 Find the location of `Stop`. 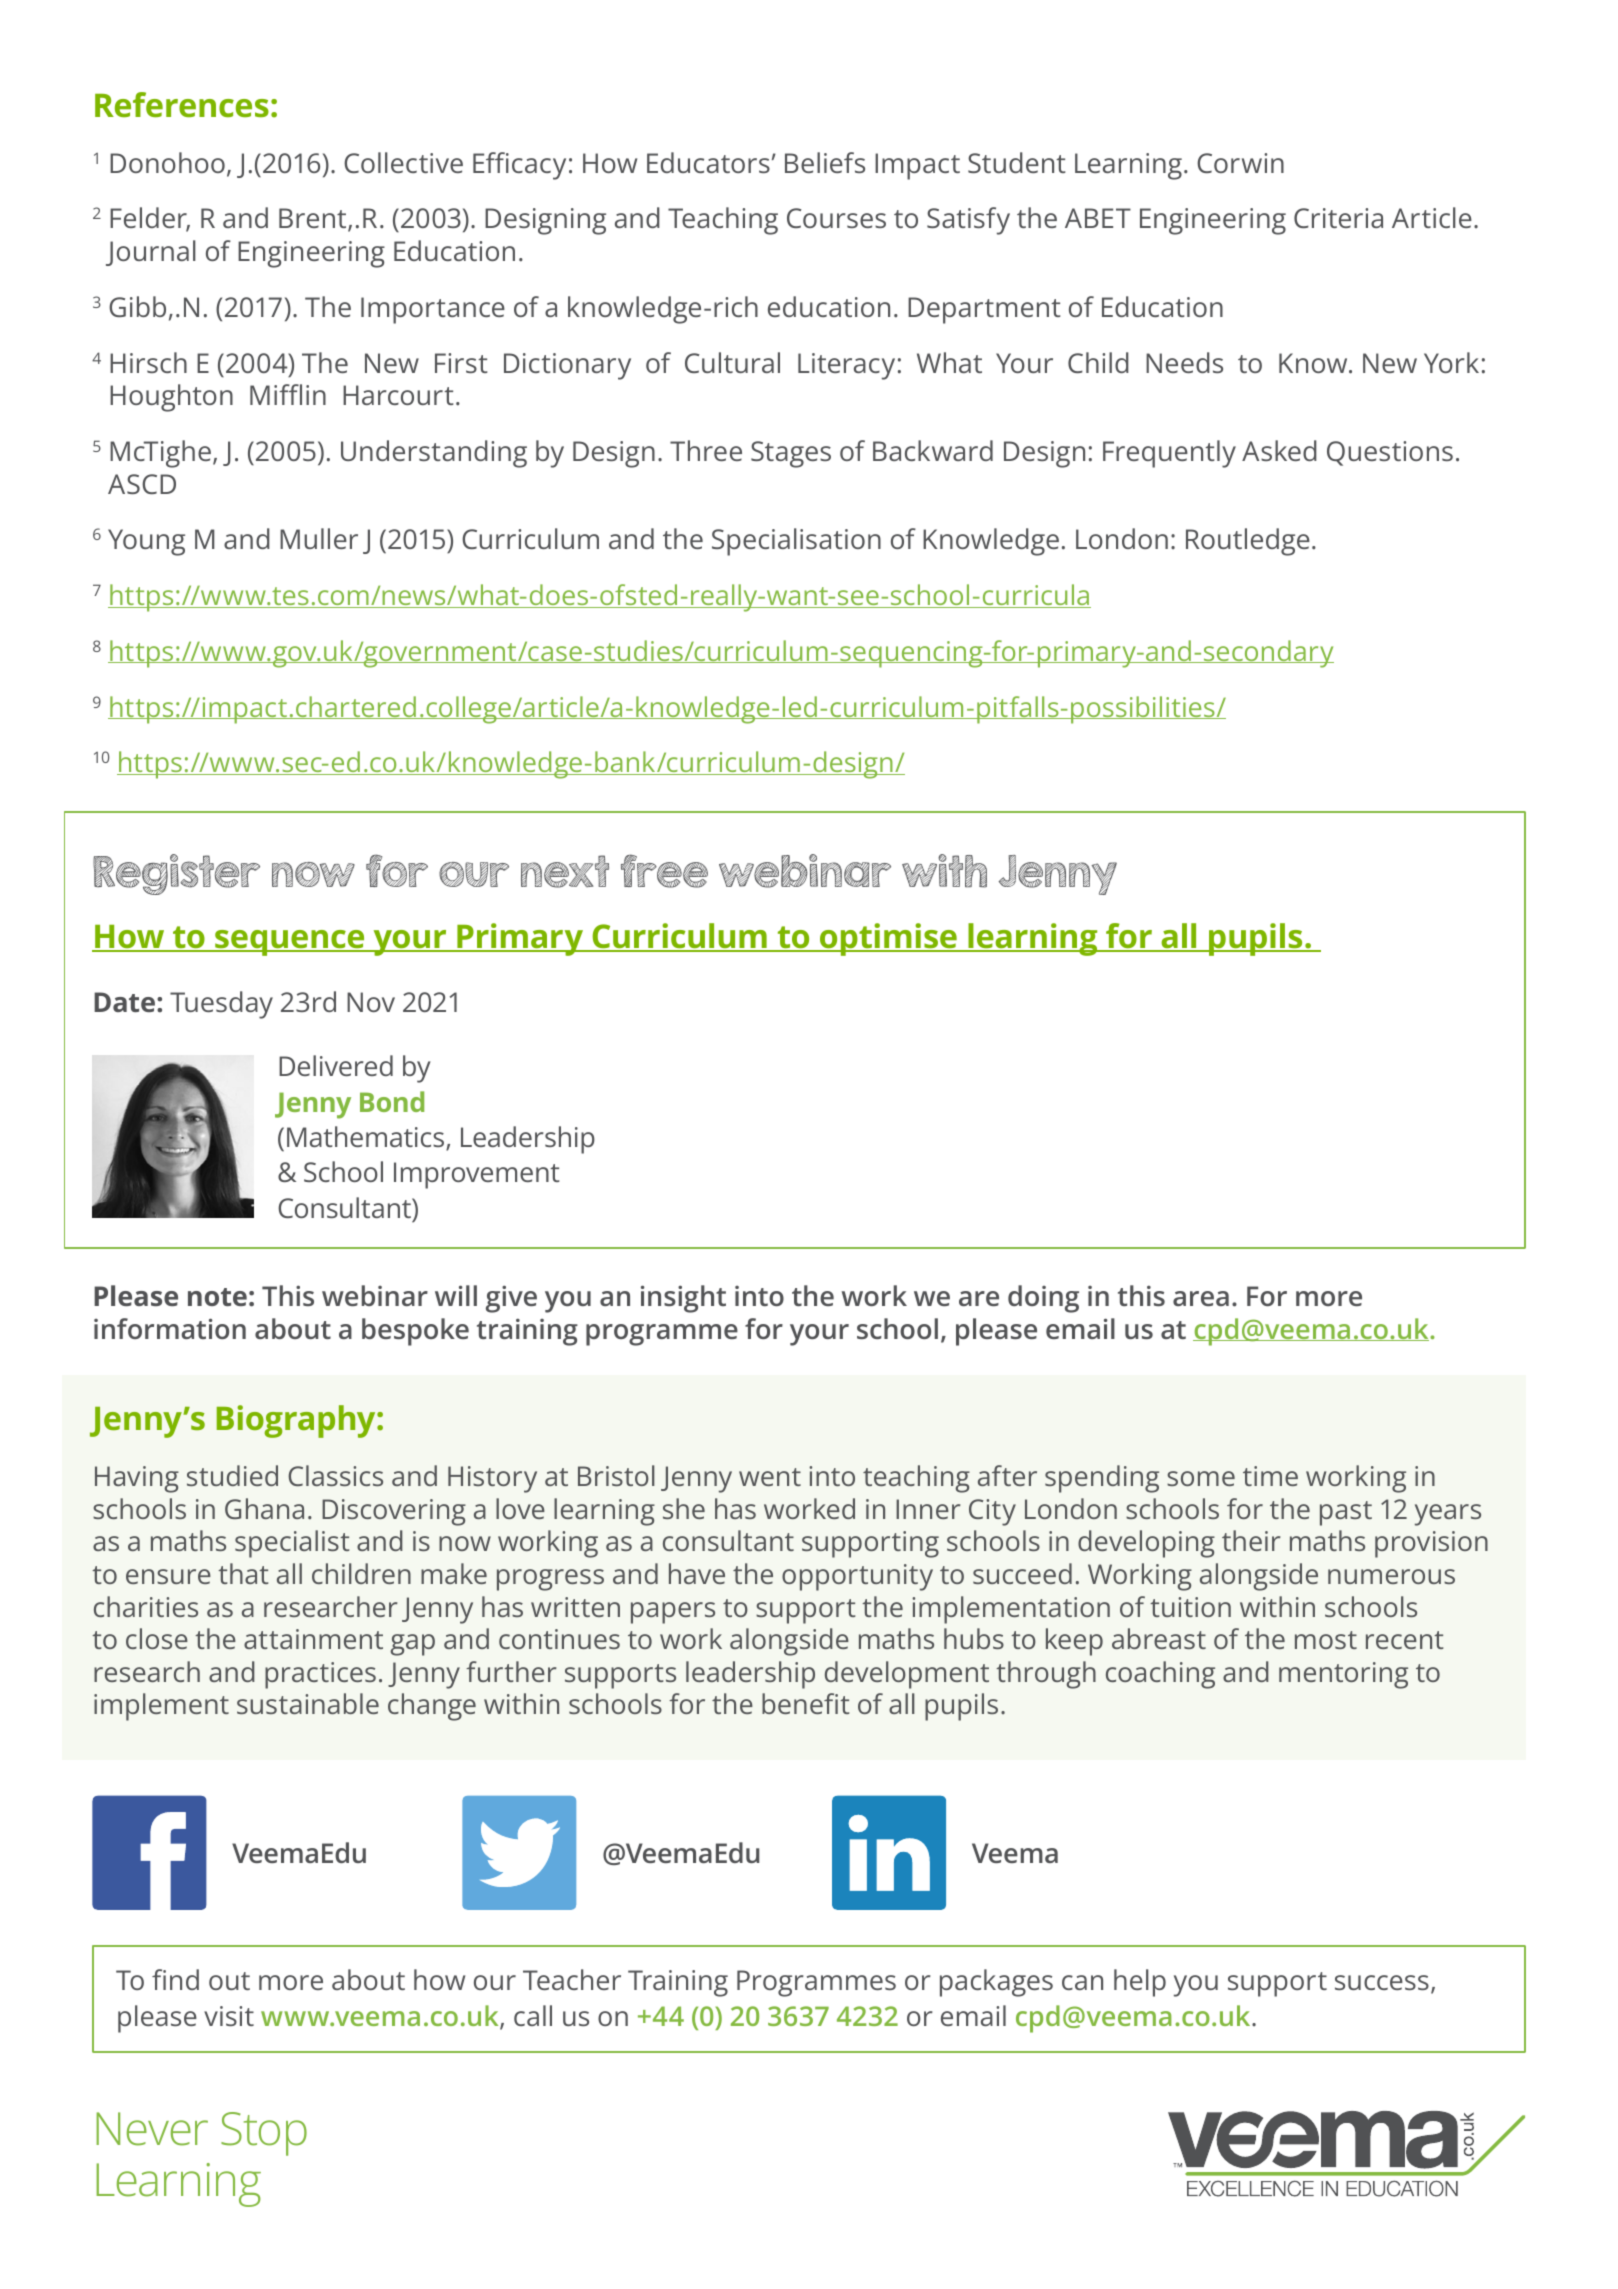

Stop is located at coordinates (264, 2134).
